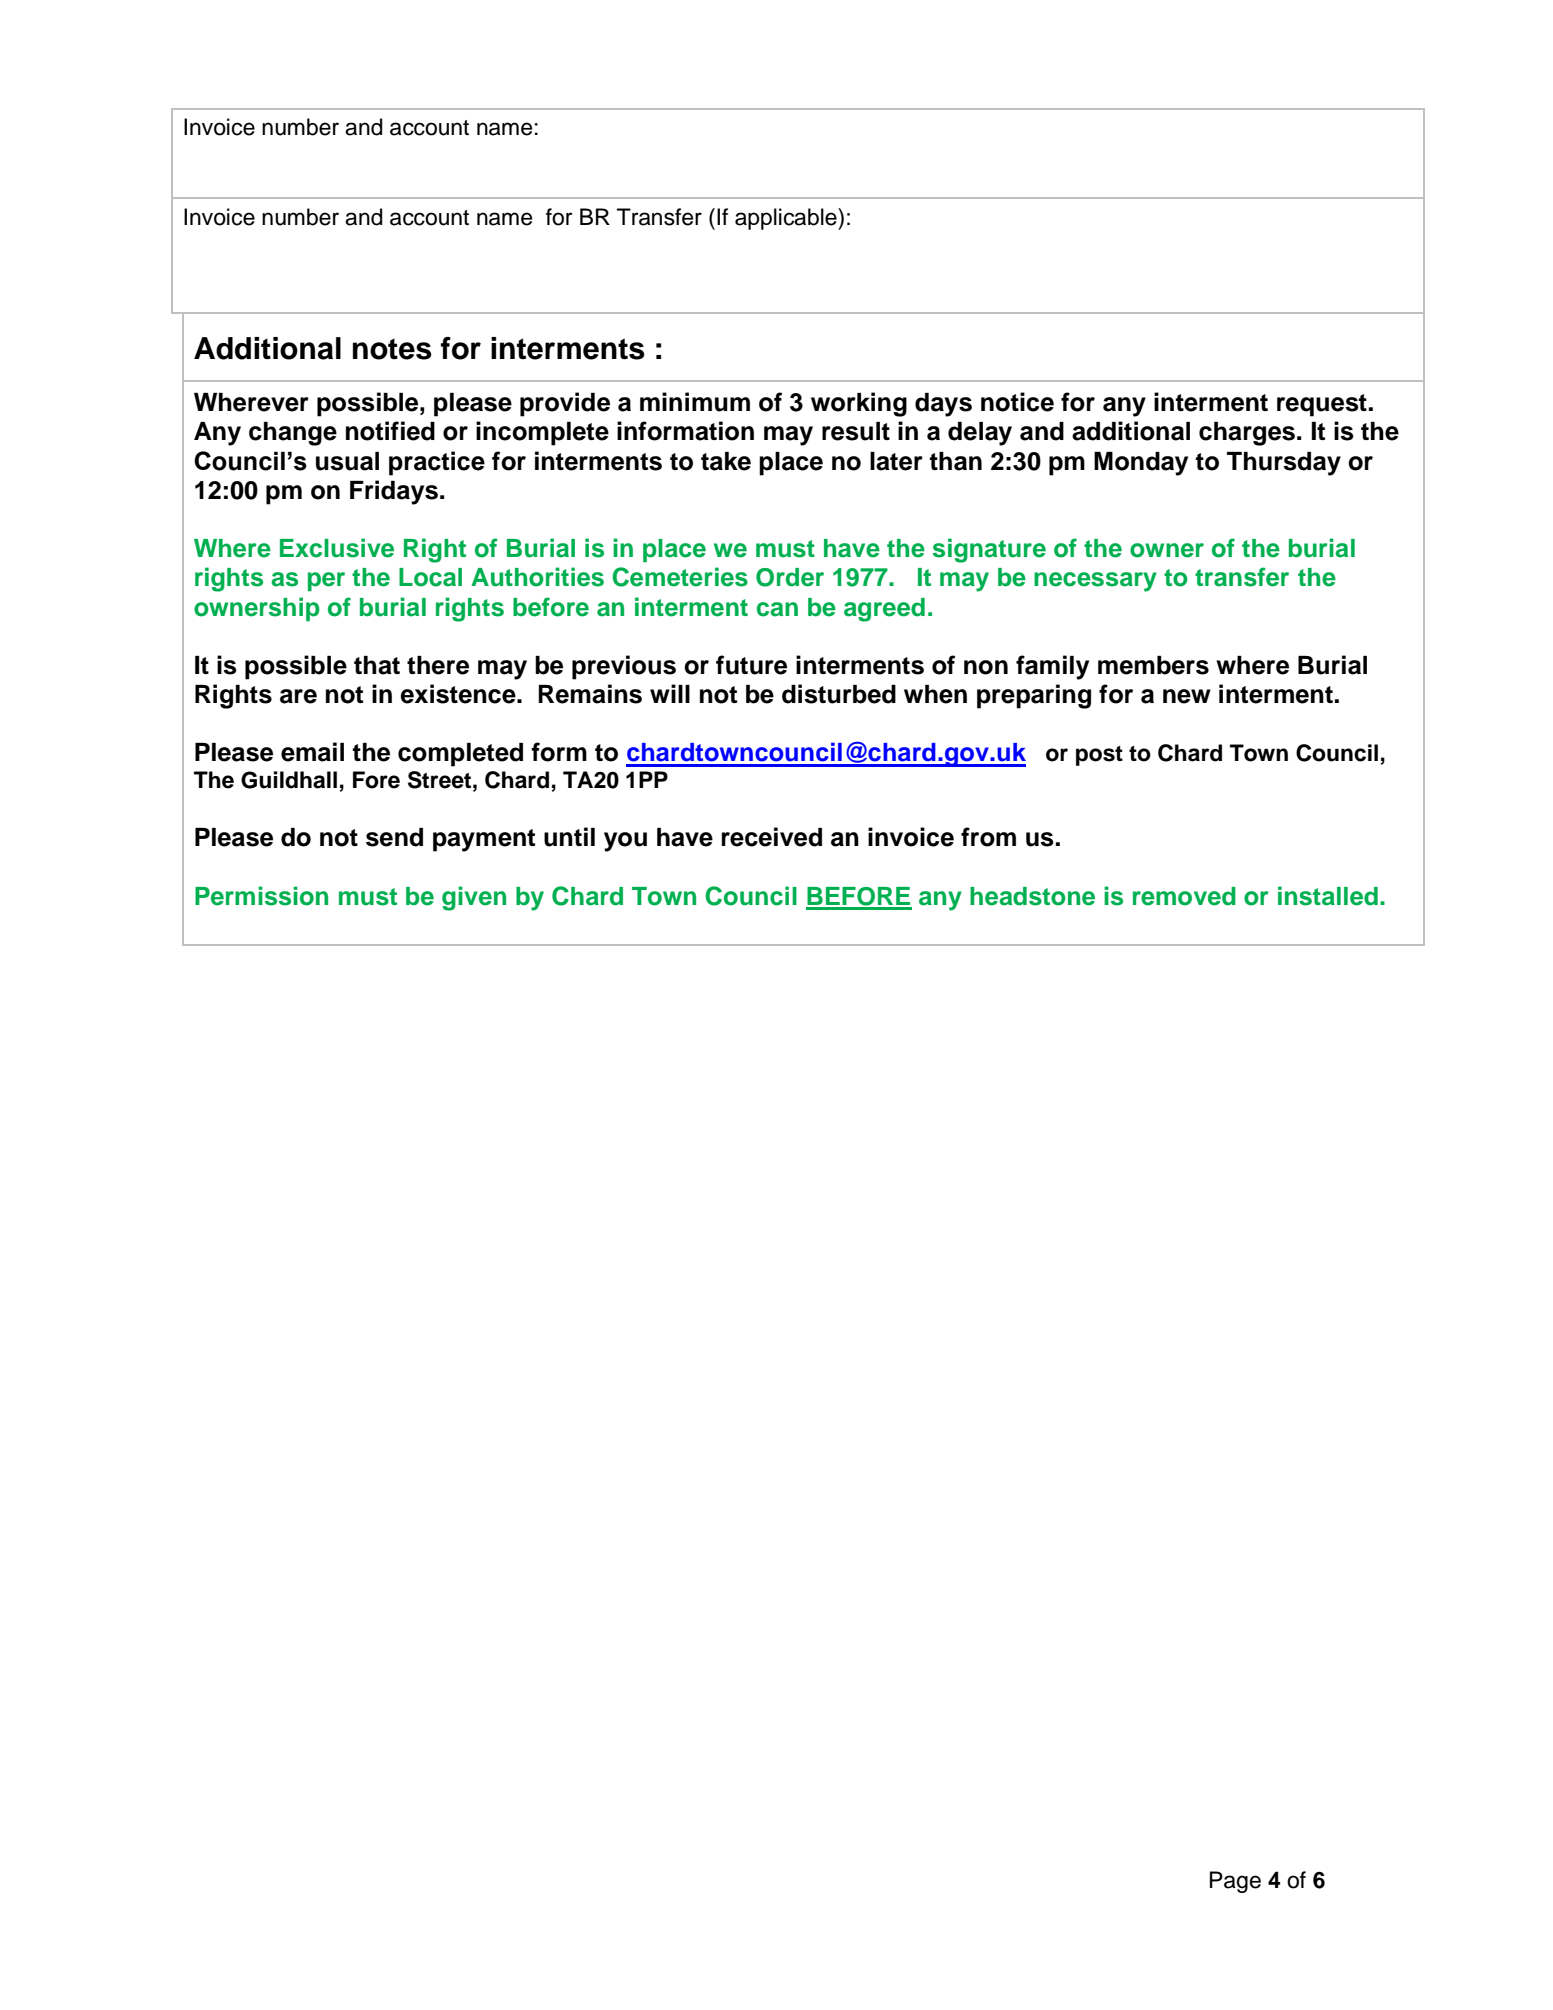 This document has height=2010, width=1553. What do you see at coordinates (394, 837) in the document?
I see `send` at bounding box center [394, 837].
